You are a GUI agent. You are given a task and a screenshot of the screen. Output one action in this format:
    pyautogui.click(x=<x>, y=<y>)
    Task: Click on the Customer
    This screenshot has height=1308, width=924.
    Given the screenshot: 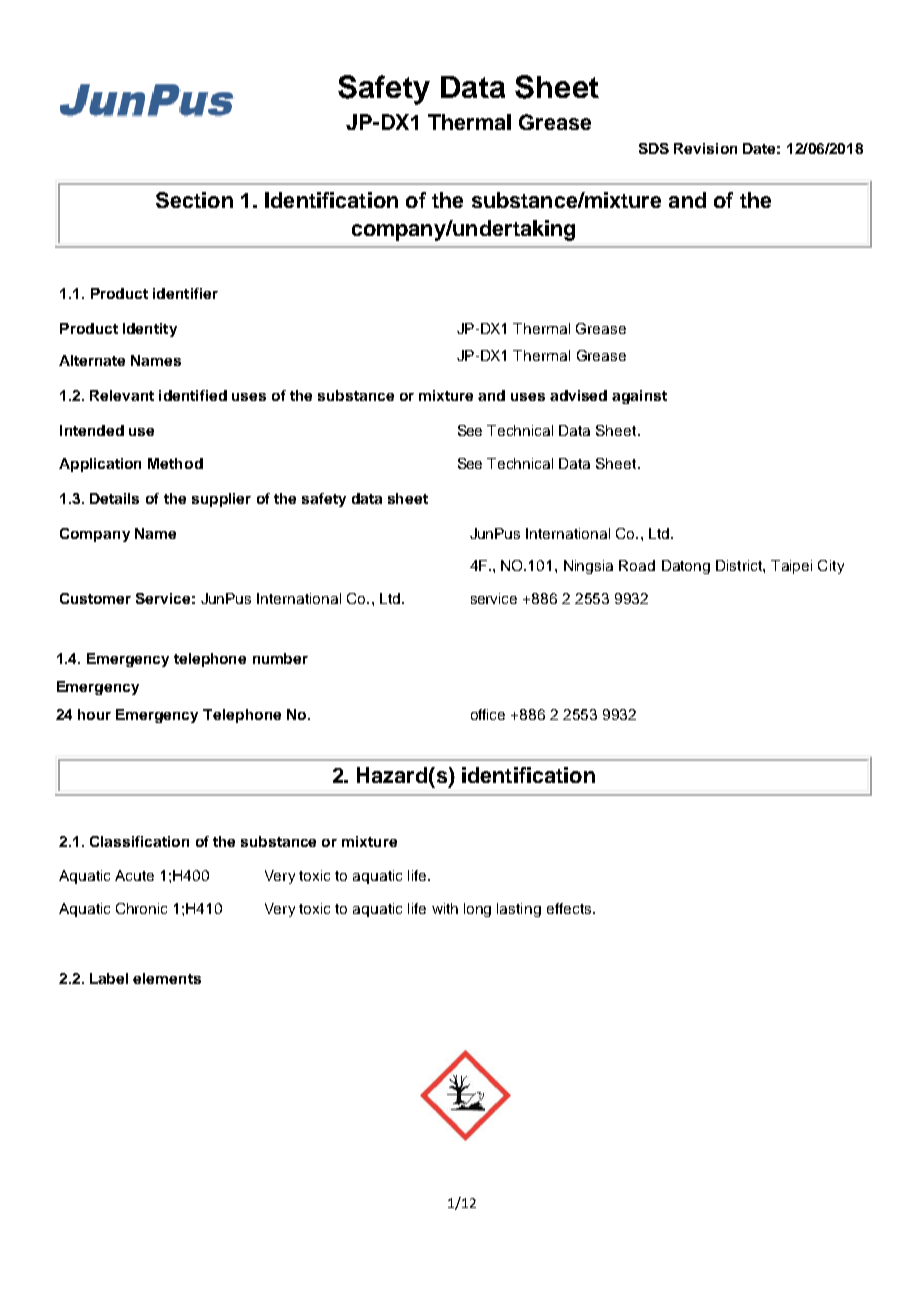 What is the action you would take?
    pyautogui.click(x=95, y=598)
